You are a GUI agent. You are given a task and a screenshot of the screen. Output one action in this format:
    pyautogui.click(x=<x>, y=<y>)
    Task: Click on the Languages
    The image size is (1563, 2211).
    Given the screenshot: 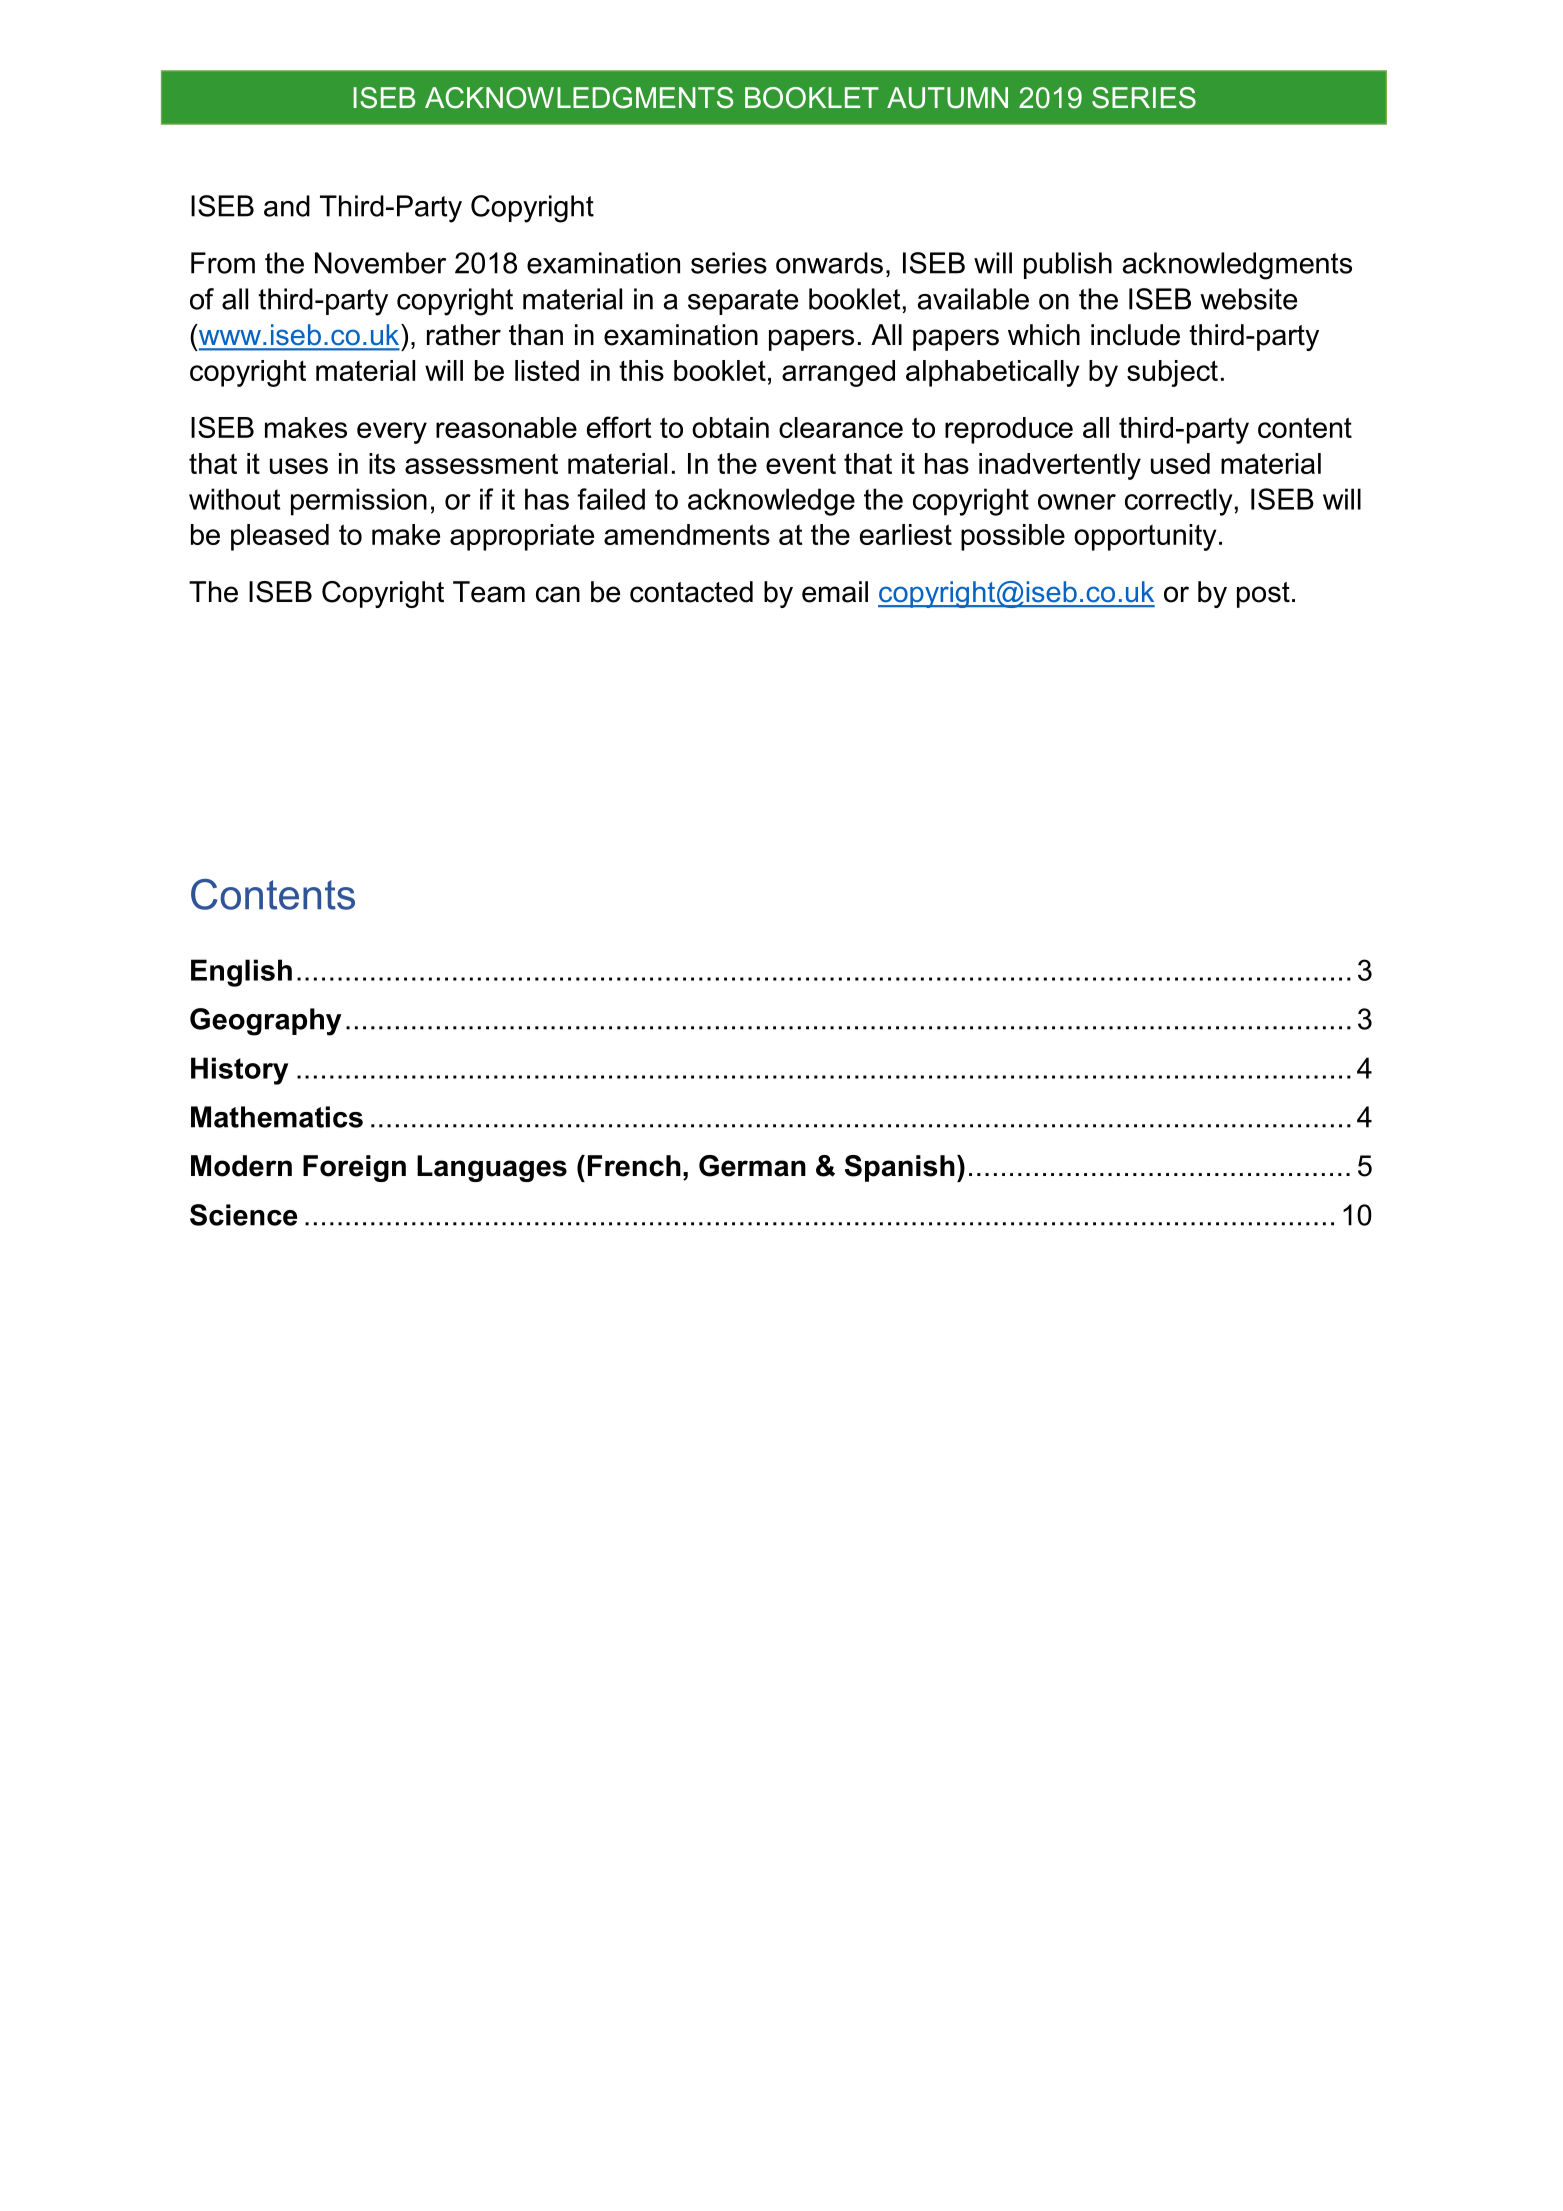 What is the action you would take?
    pyautogui.click(x=492, y=1168)
